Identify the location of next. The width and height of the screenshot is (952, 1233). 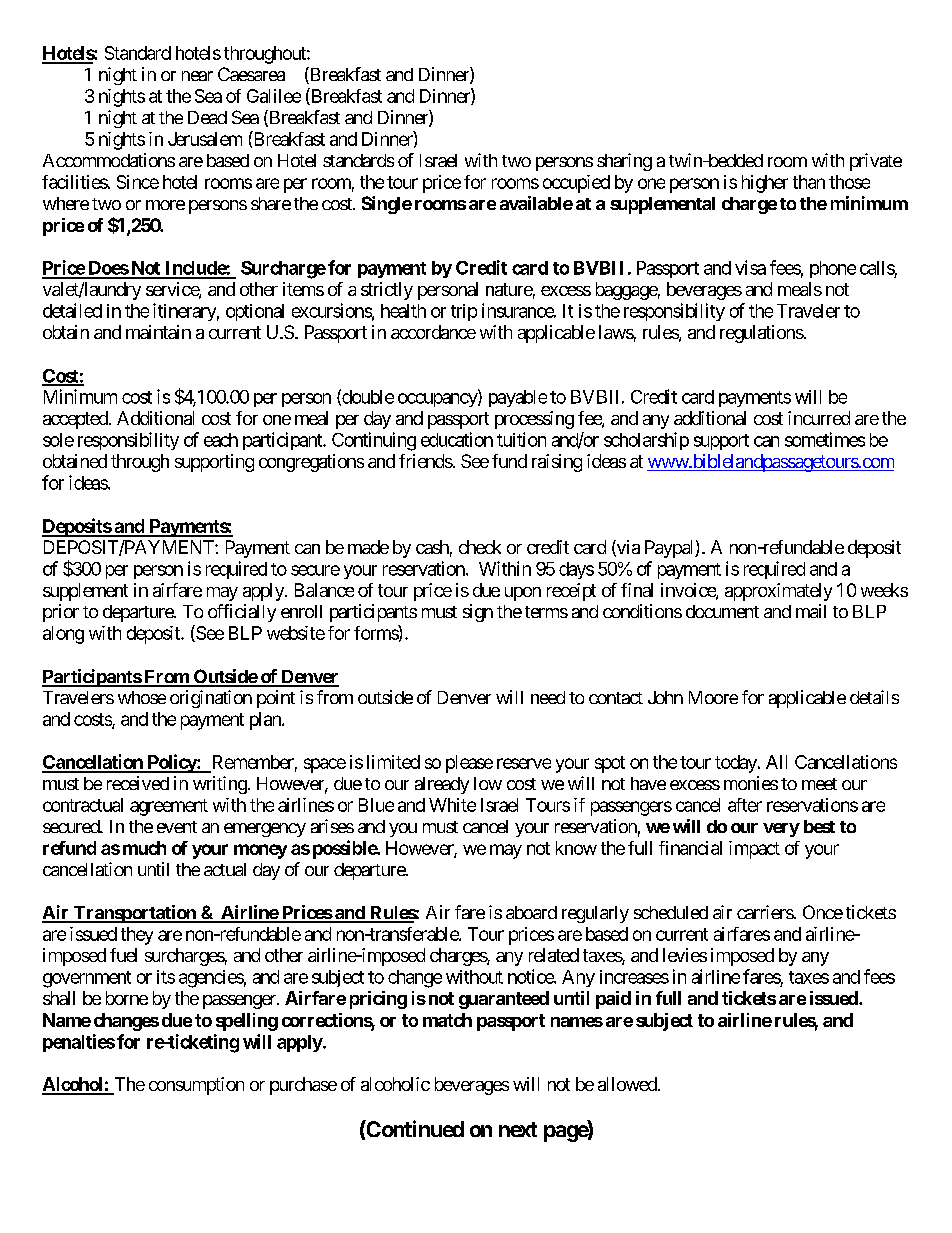
(518, 1129).
